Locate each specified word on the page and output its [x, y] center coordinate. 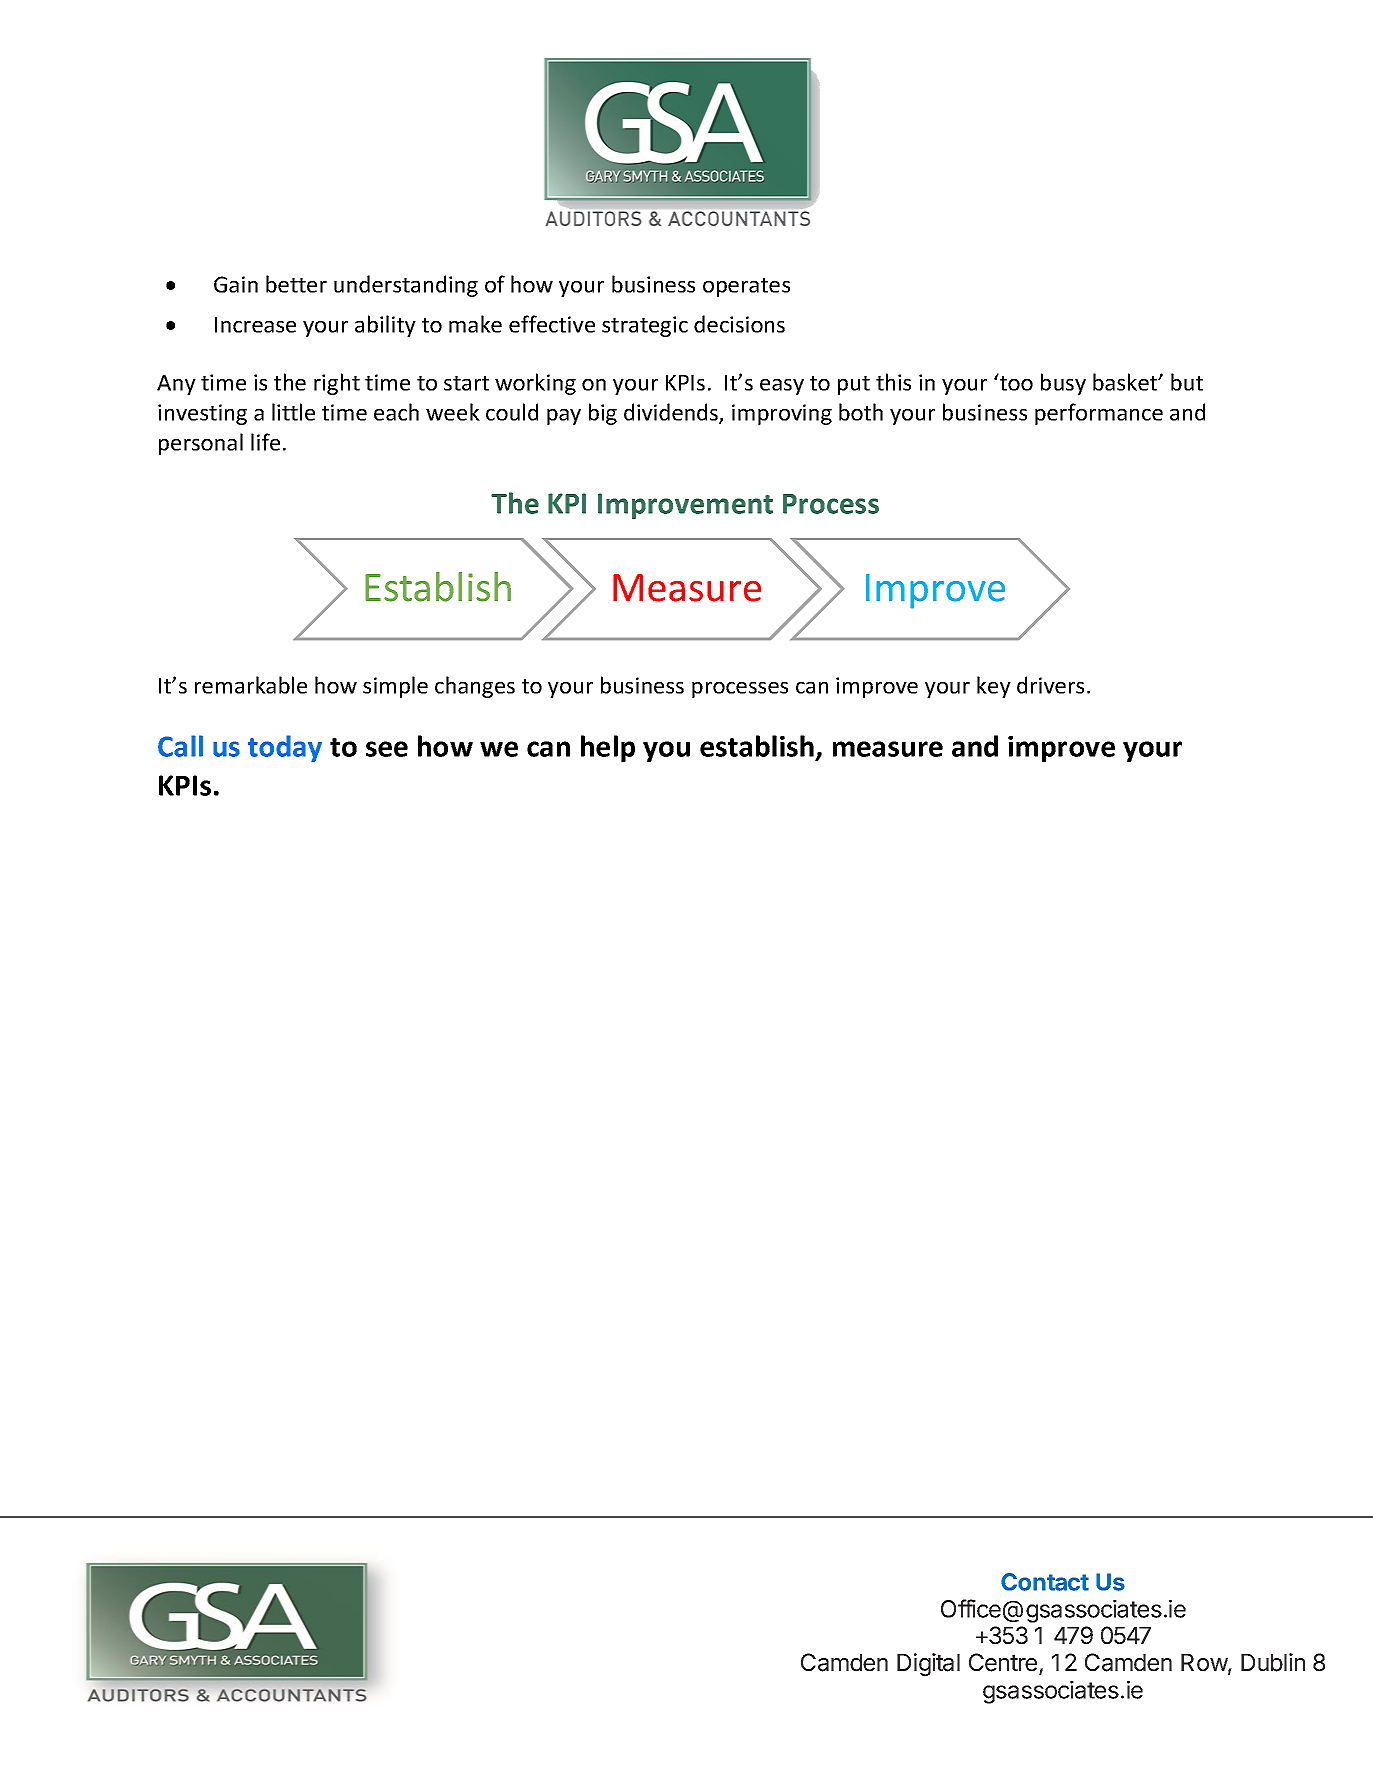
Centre [1003, 1662]
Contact [1045, 1582]
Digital [928, 1664]
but [1187, 382]
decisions [739, 324]
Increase [255, 325]
